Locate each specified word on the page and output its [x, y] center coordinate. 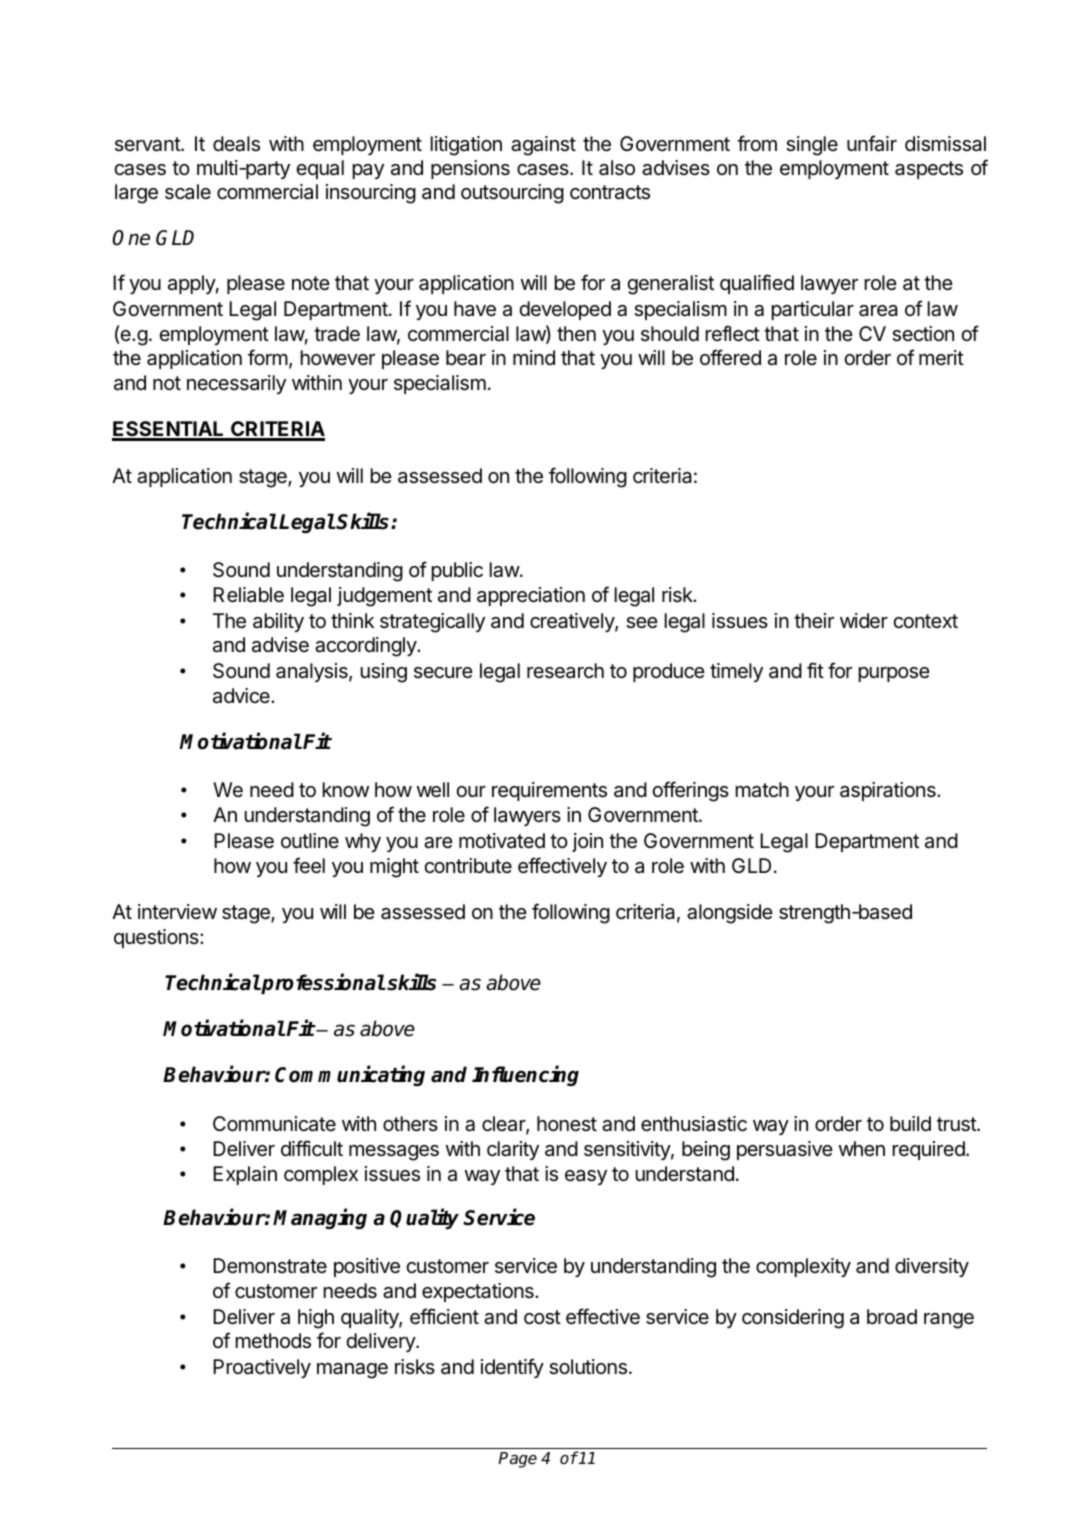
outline [310, 840]
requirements [549, 791]
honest [567, 1123]
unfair [872, 143]
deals [236, 144]
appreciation [531, 596]
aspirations [889, 791]
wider [864, 620]
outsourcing [512, 194]
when [862, 1148]
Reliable [248, 595]
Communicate [274, 1124]
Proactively [262, 1368]
